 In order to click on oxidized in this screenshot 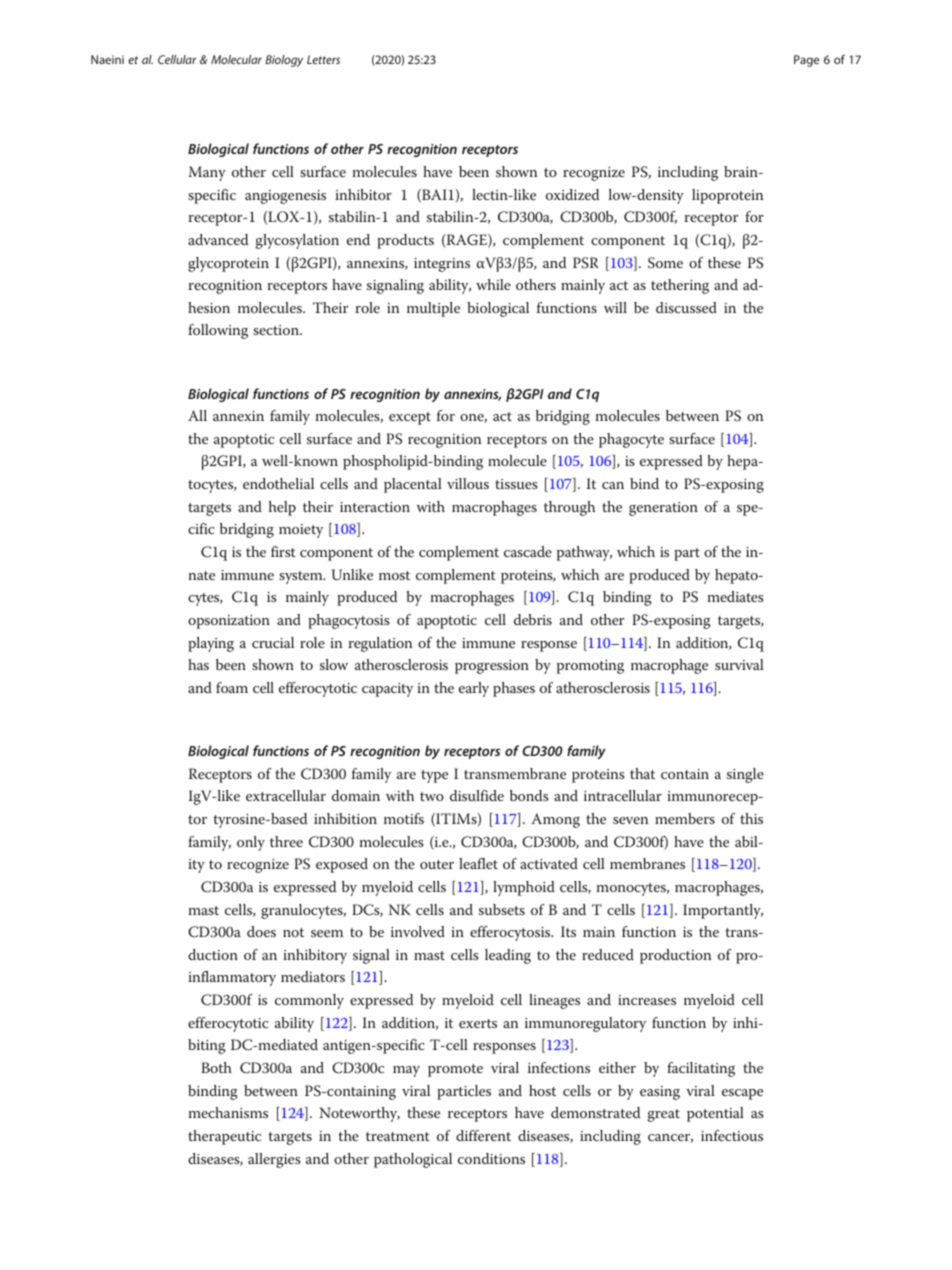, I will do `click(572, 194)`.
